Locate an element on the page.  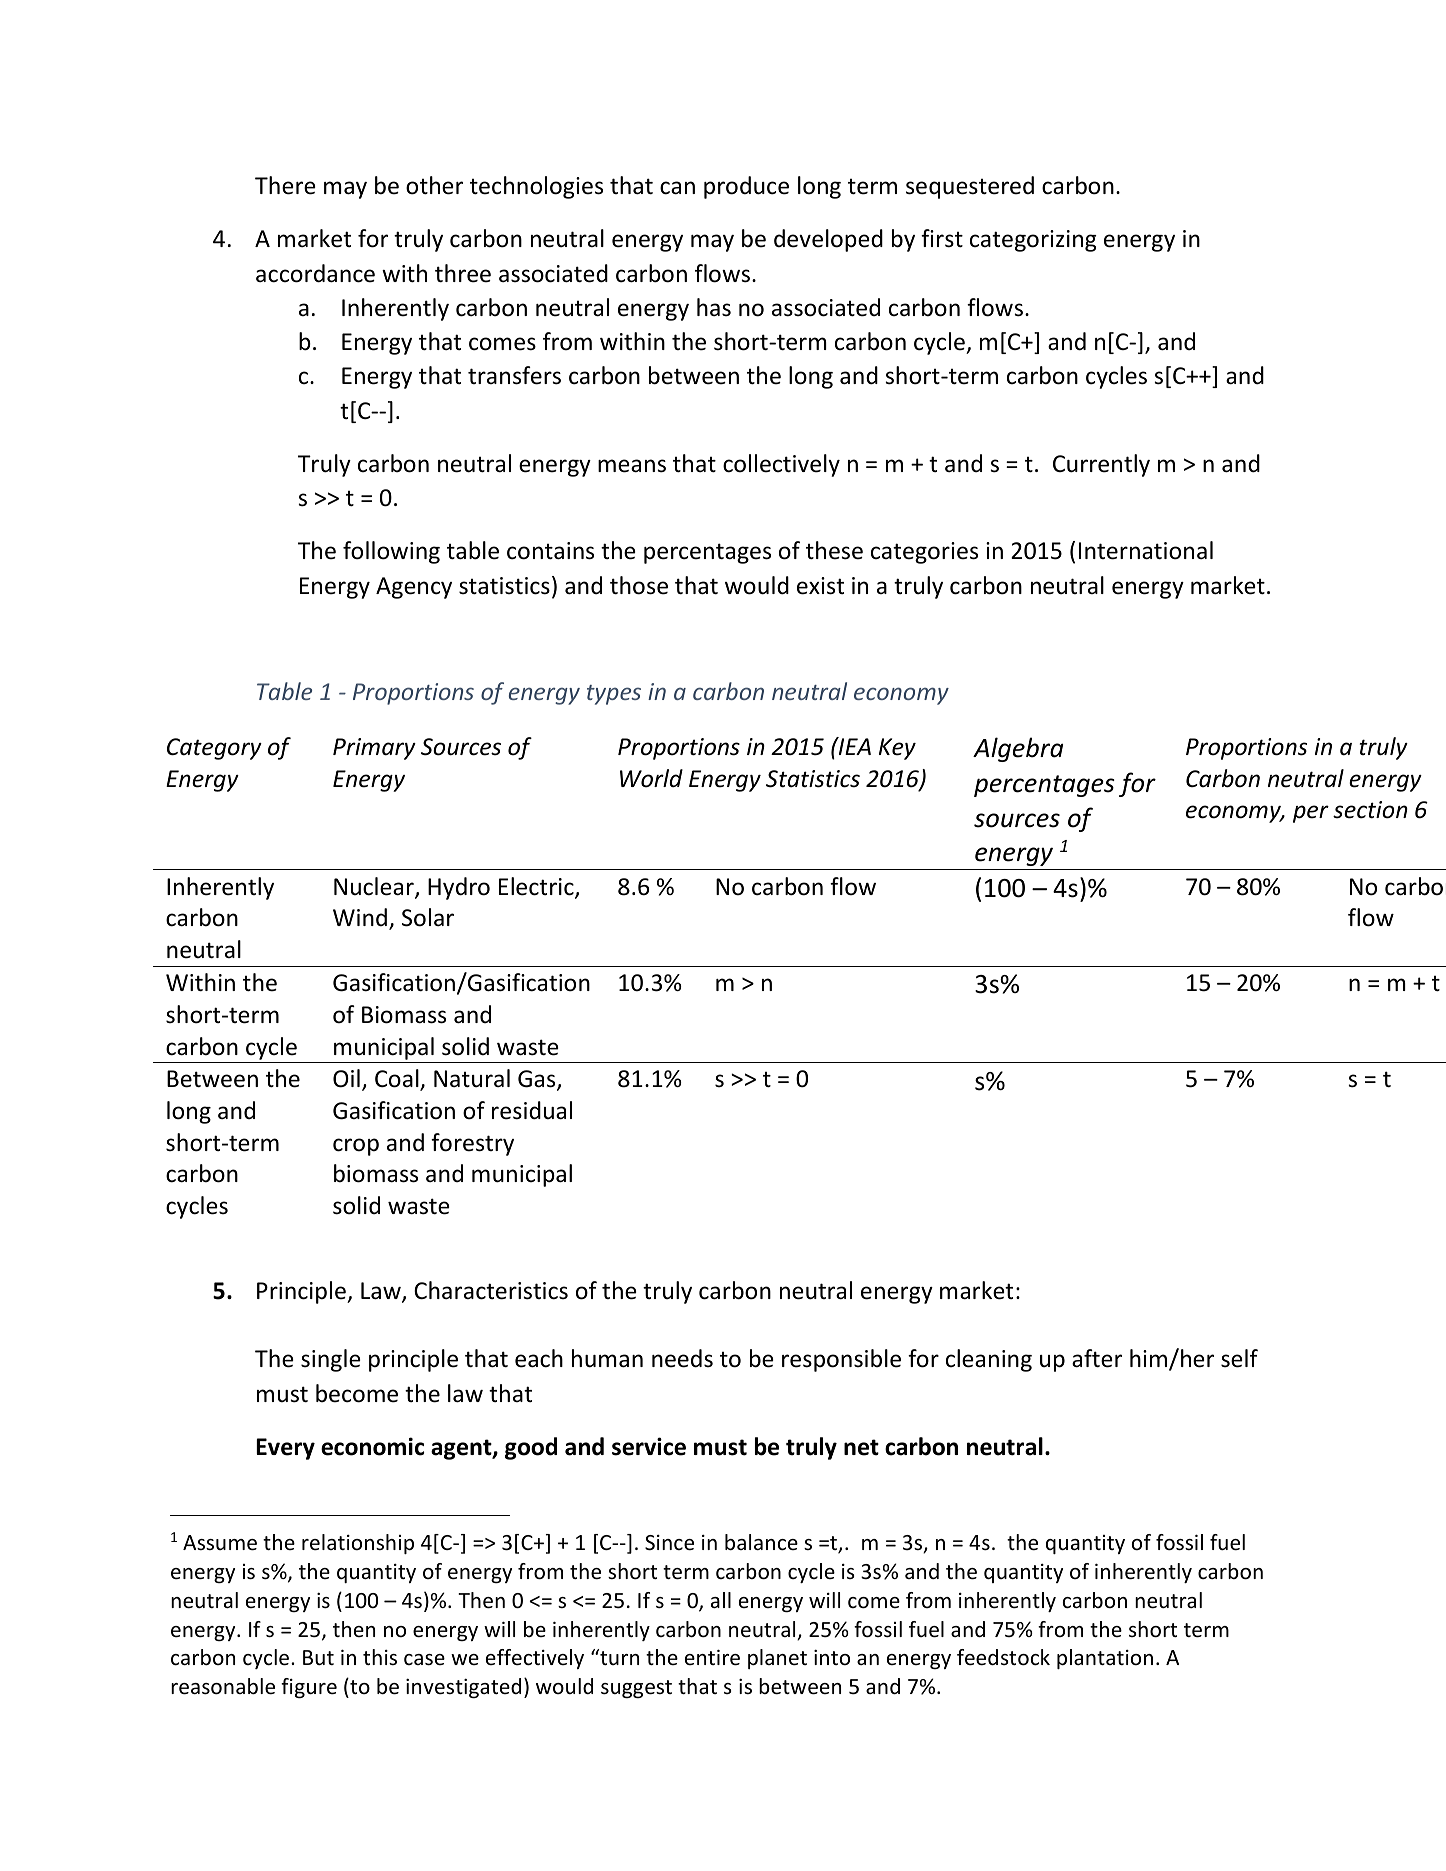
into is located at coordinates (832, 1657).
